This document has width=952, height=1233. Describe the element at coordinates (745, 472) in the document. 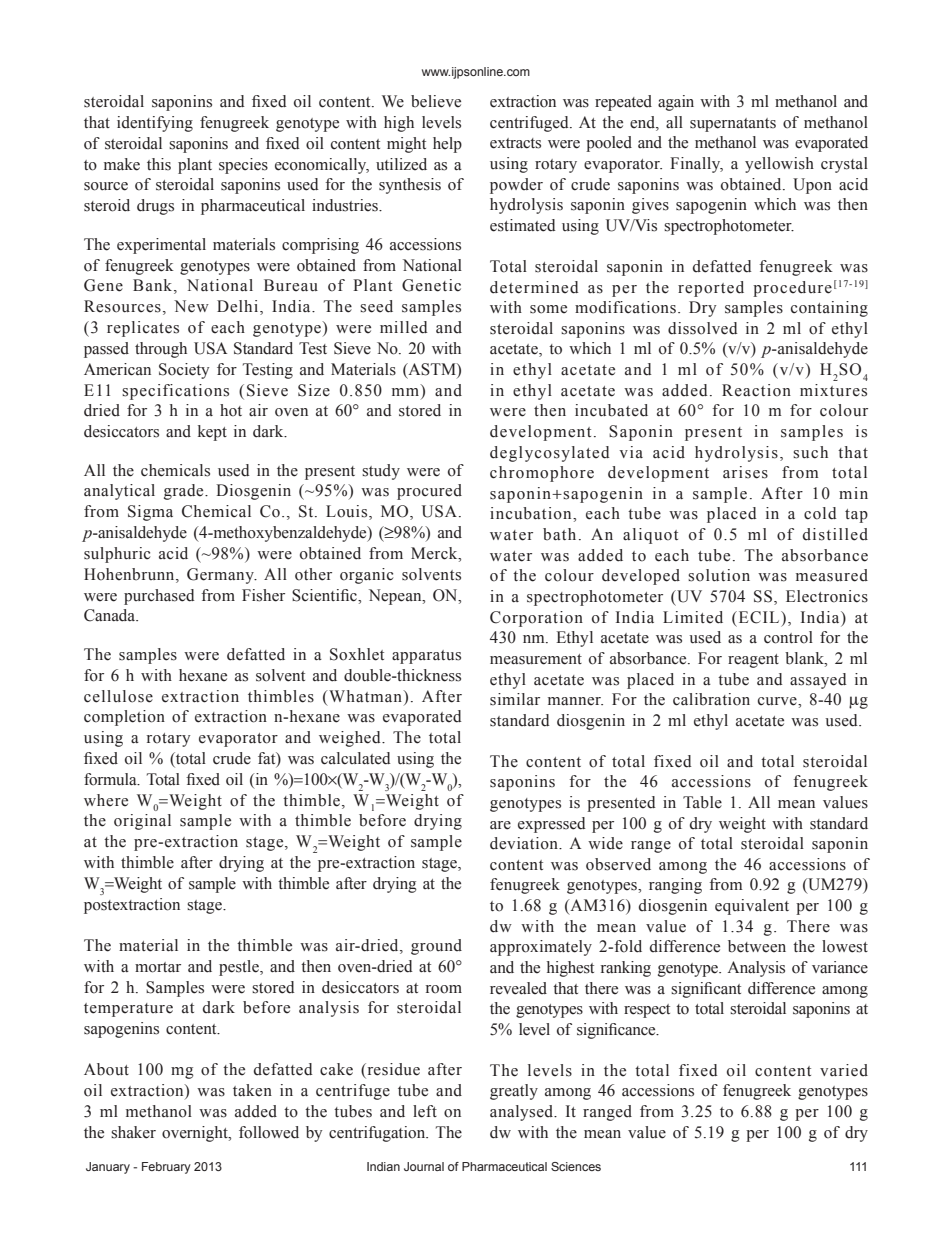

I see `arises` at that location.
